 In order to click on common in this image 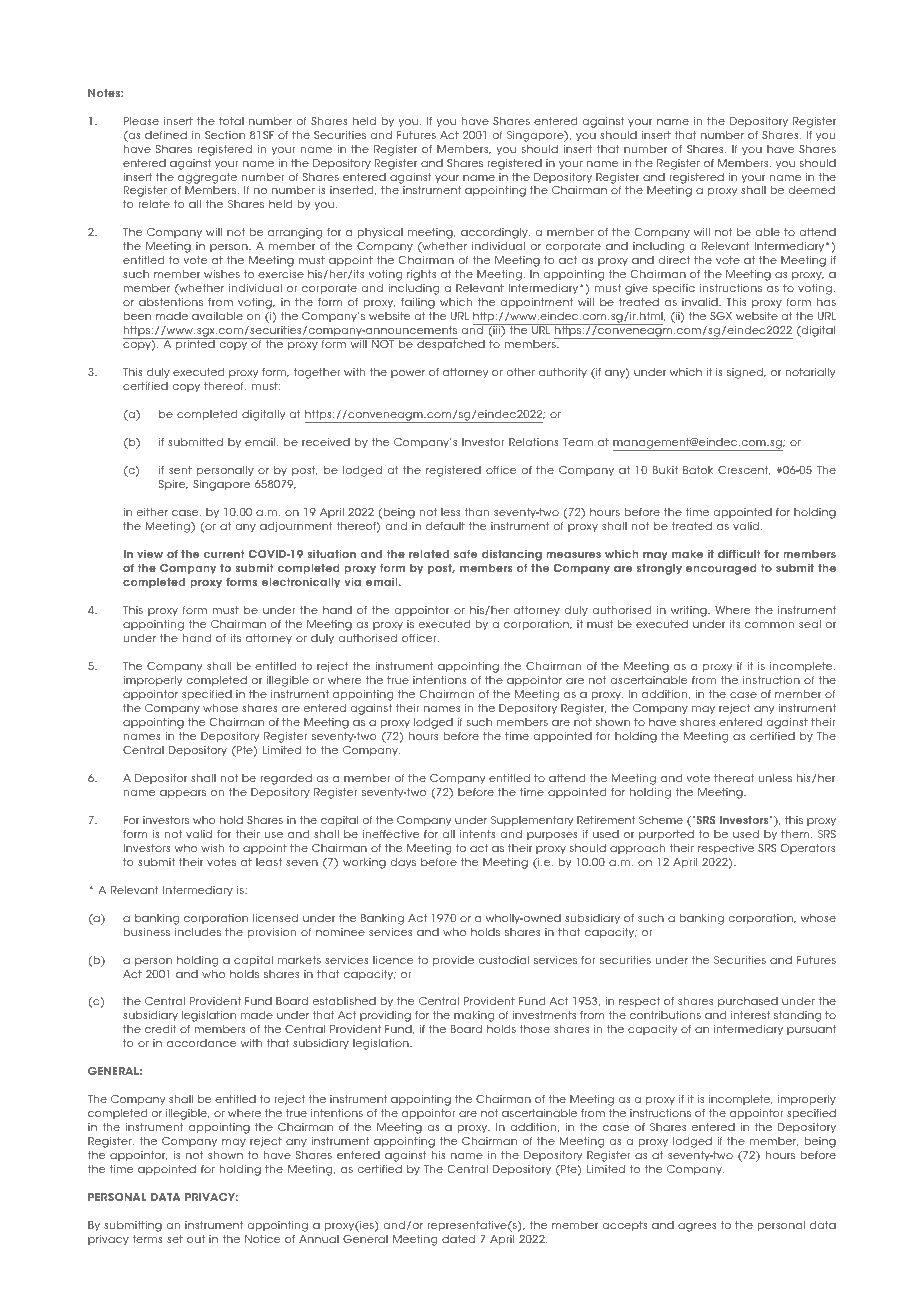, I will do `click(769, 625)`.
